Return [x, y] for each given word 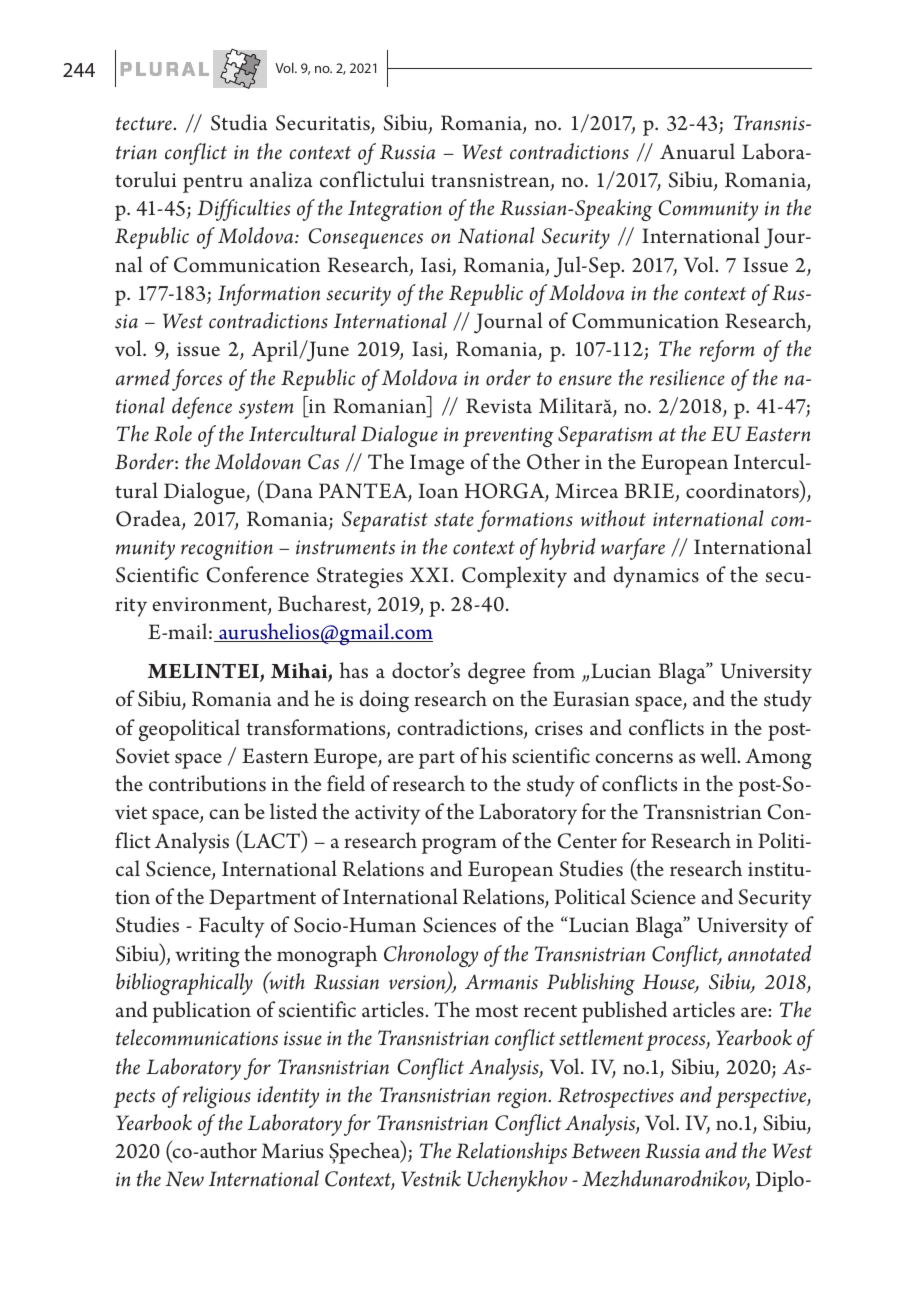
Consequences [365, 238]
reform [726, 351]
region [523, 1098]
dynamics [656, 577]
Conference [258, 574]
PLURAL [165, 69]
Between [606, 1151]
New [184, 1179]
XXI [429, 574]
